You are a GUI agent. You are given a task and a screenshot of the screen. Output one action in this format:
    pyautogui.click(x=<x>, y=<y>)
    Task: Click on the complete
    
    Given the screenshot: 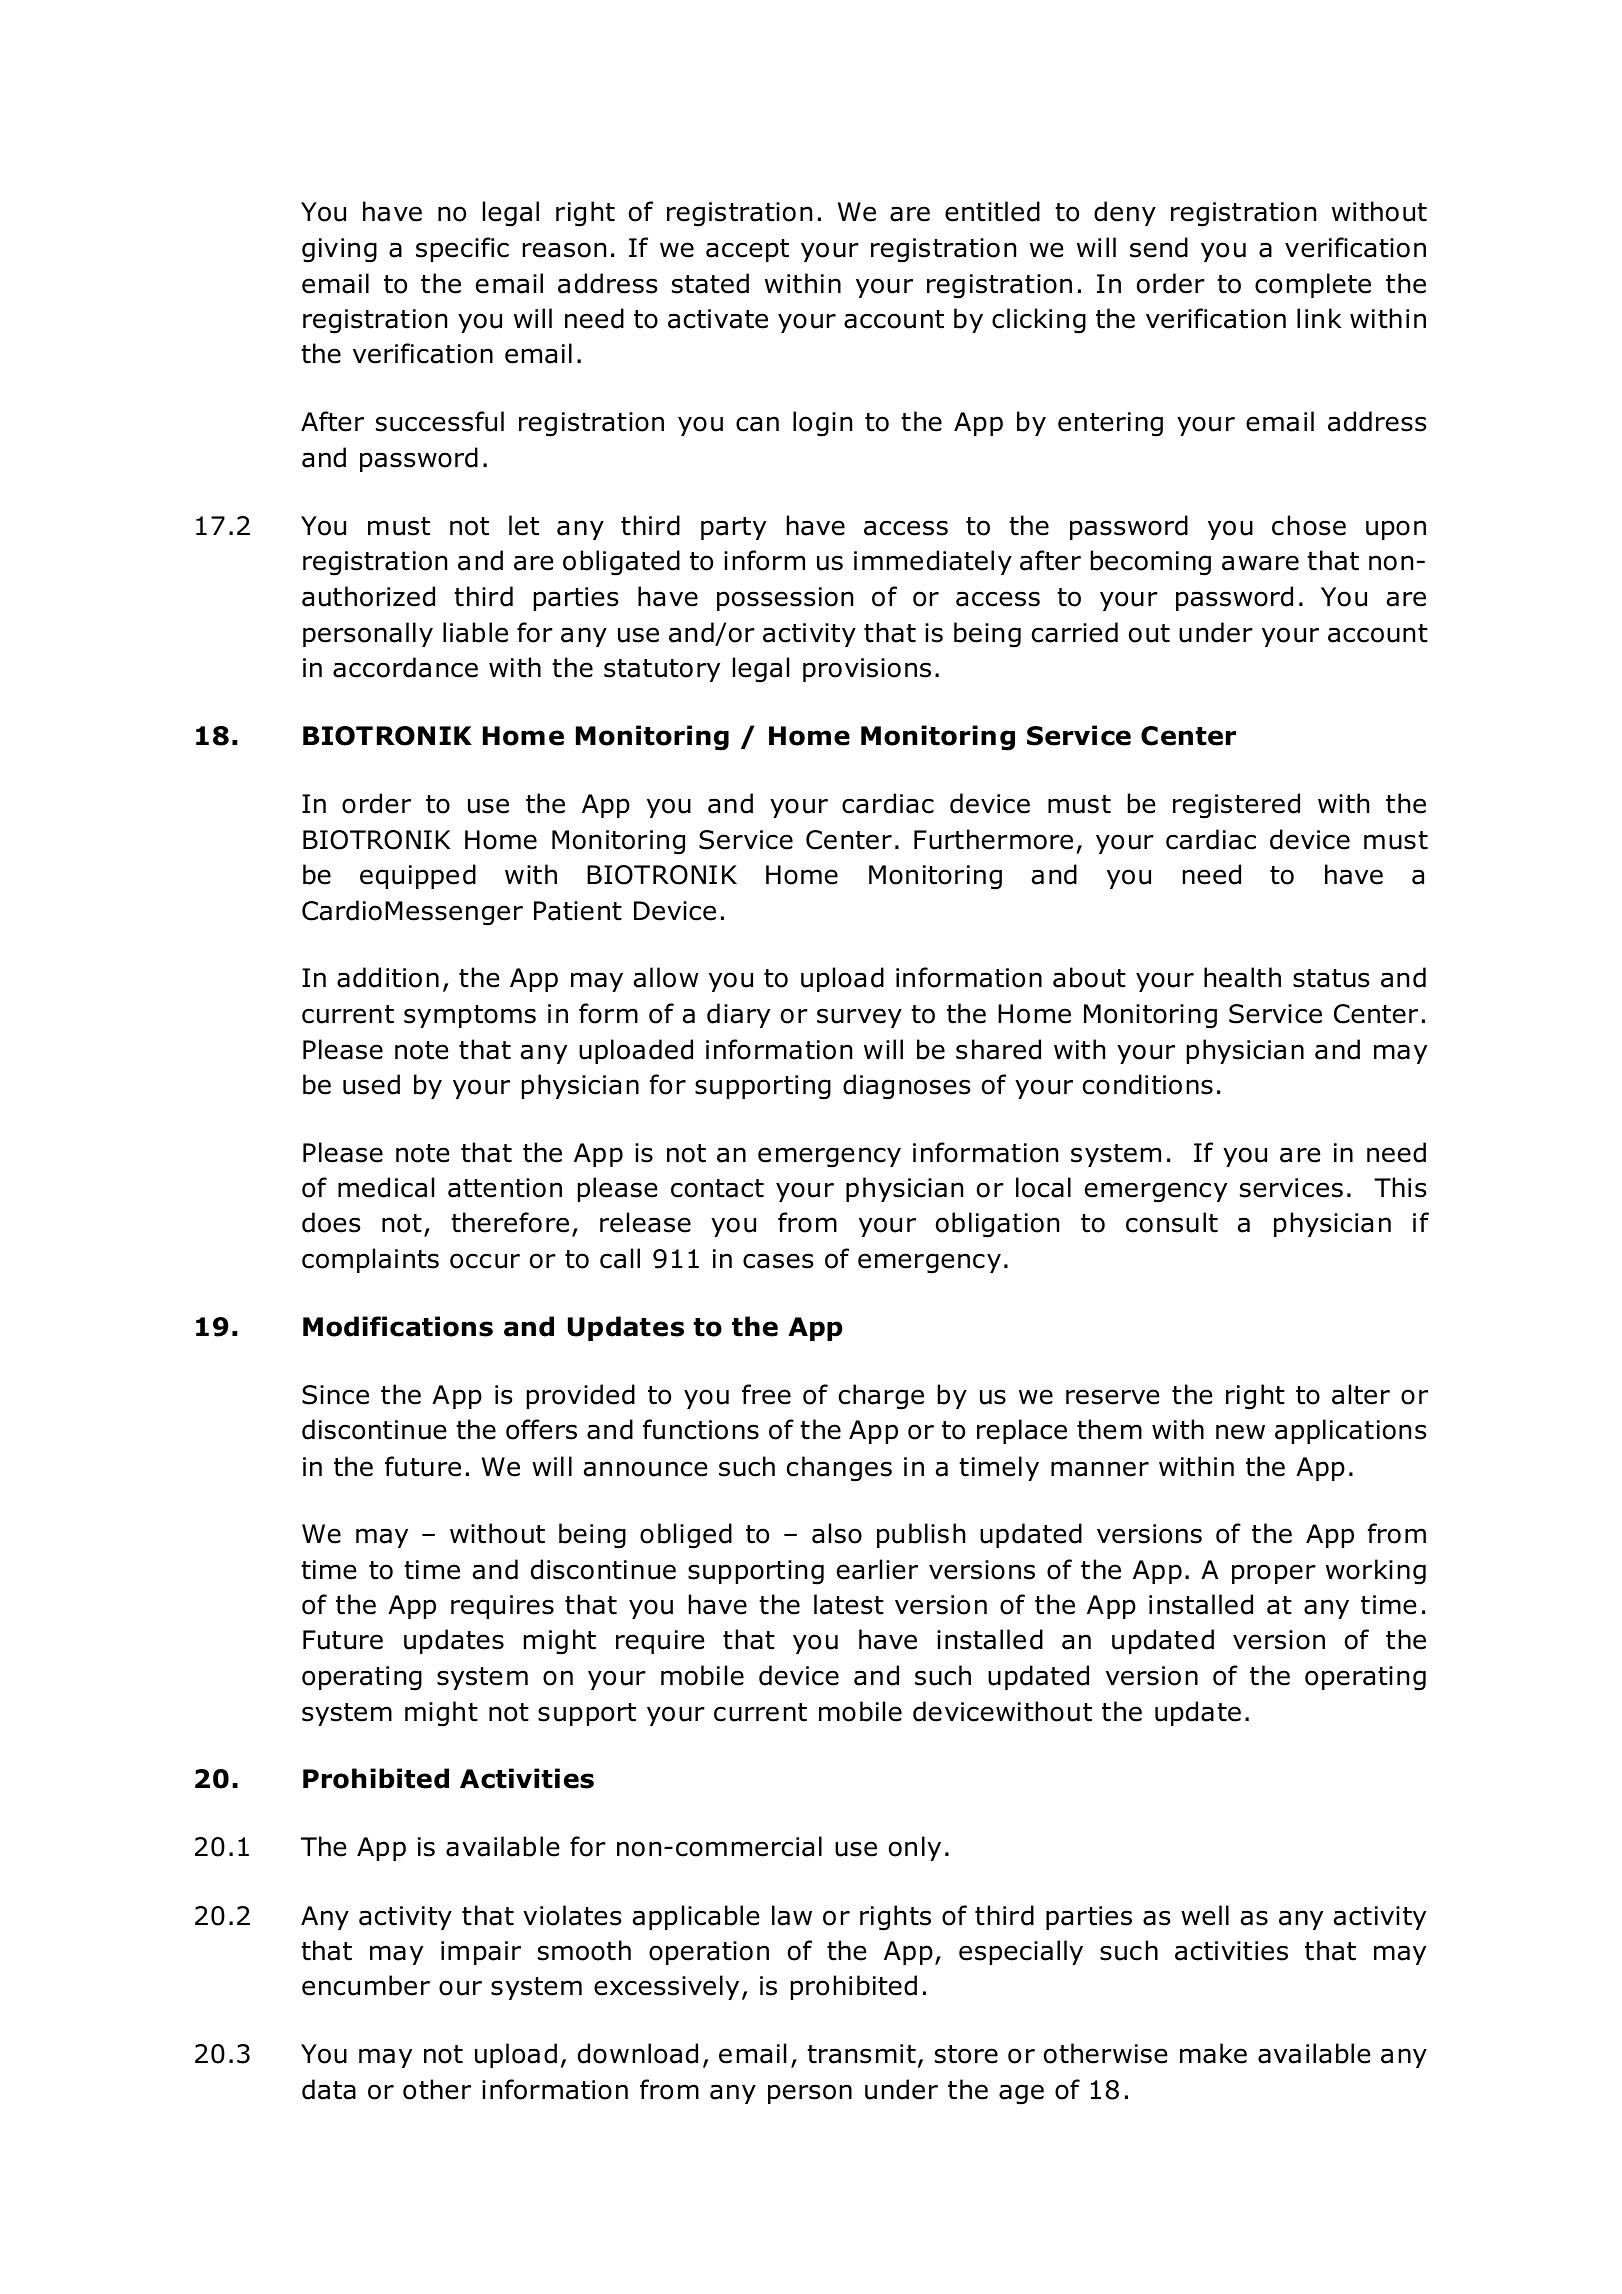 What is the action you would take?
    pyautogui.click(x=1313, y=285)
